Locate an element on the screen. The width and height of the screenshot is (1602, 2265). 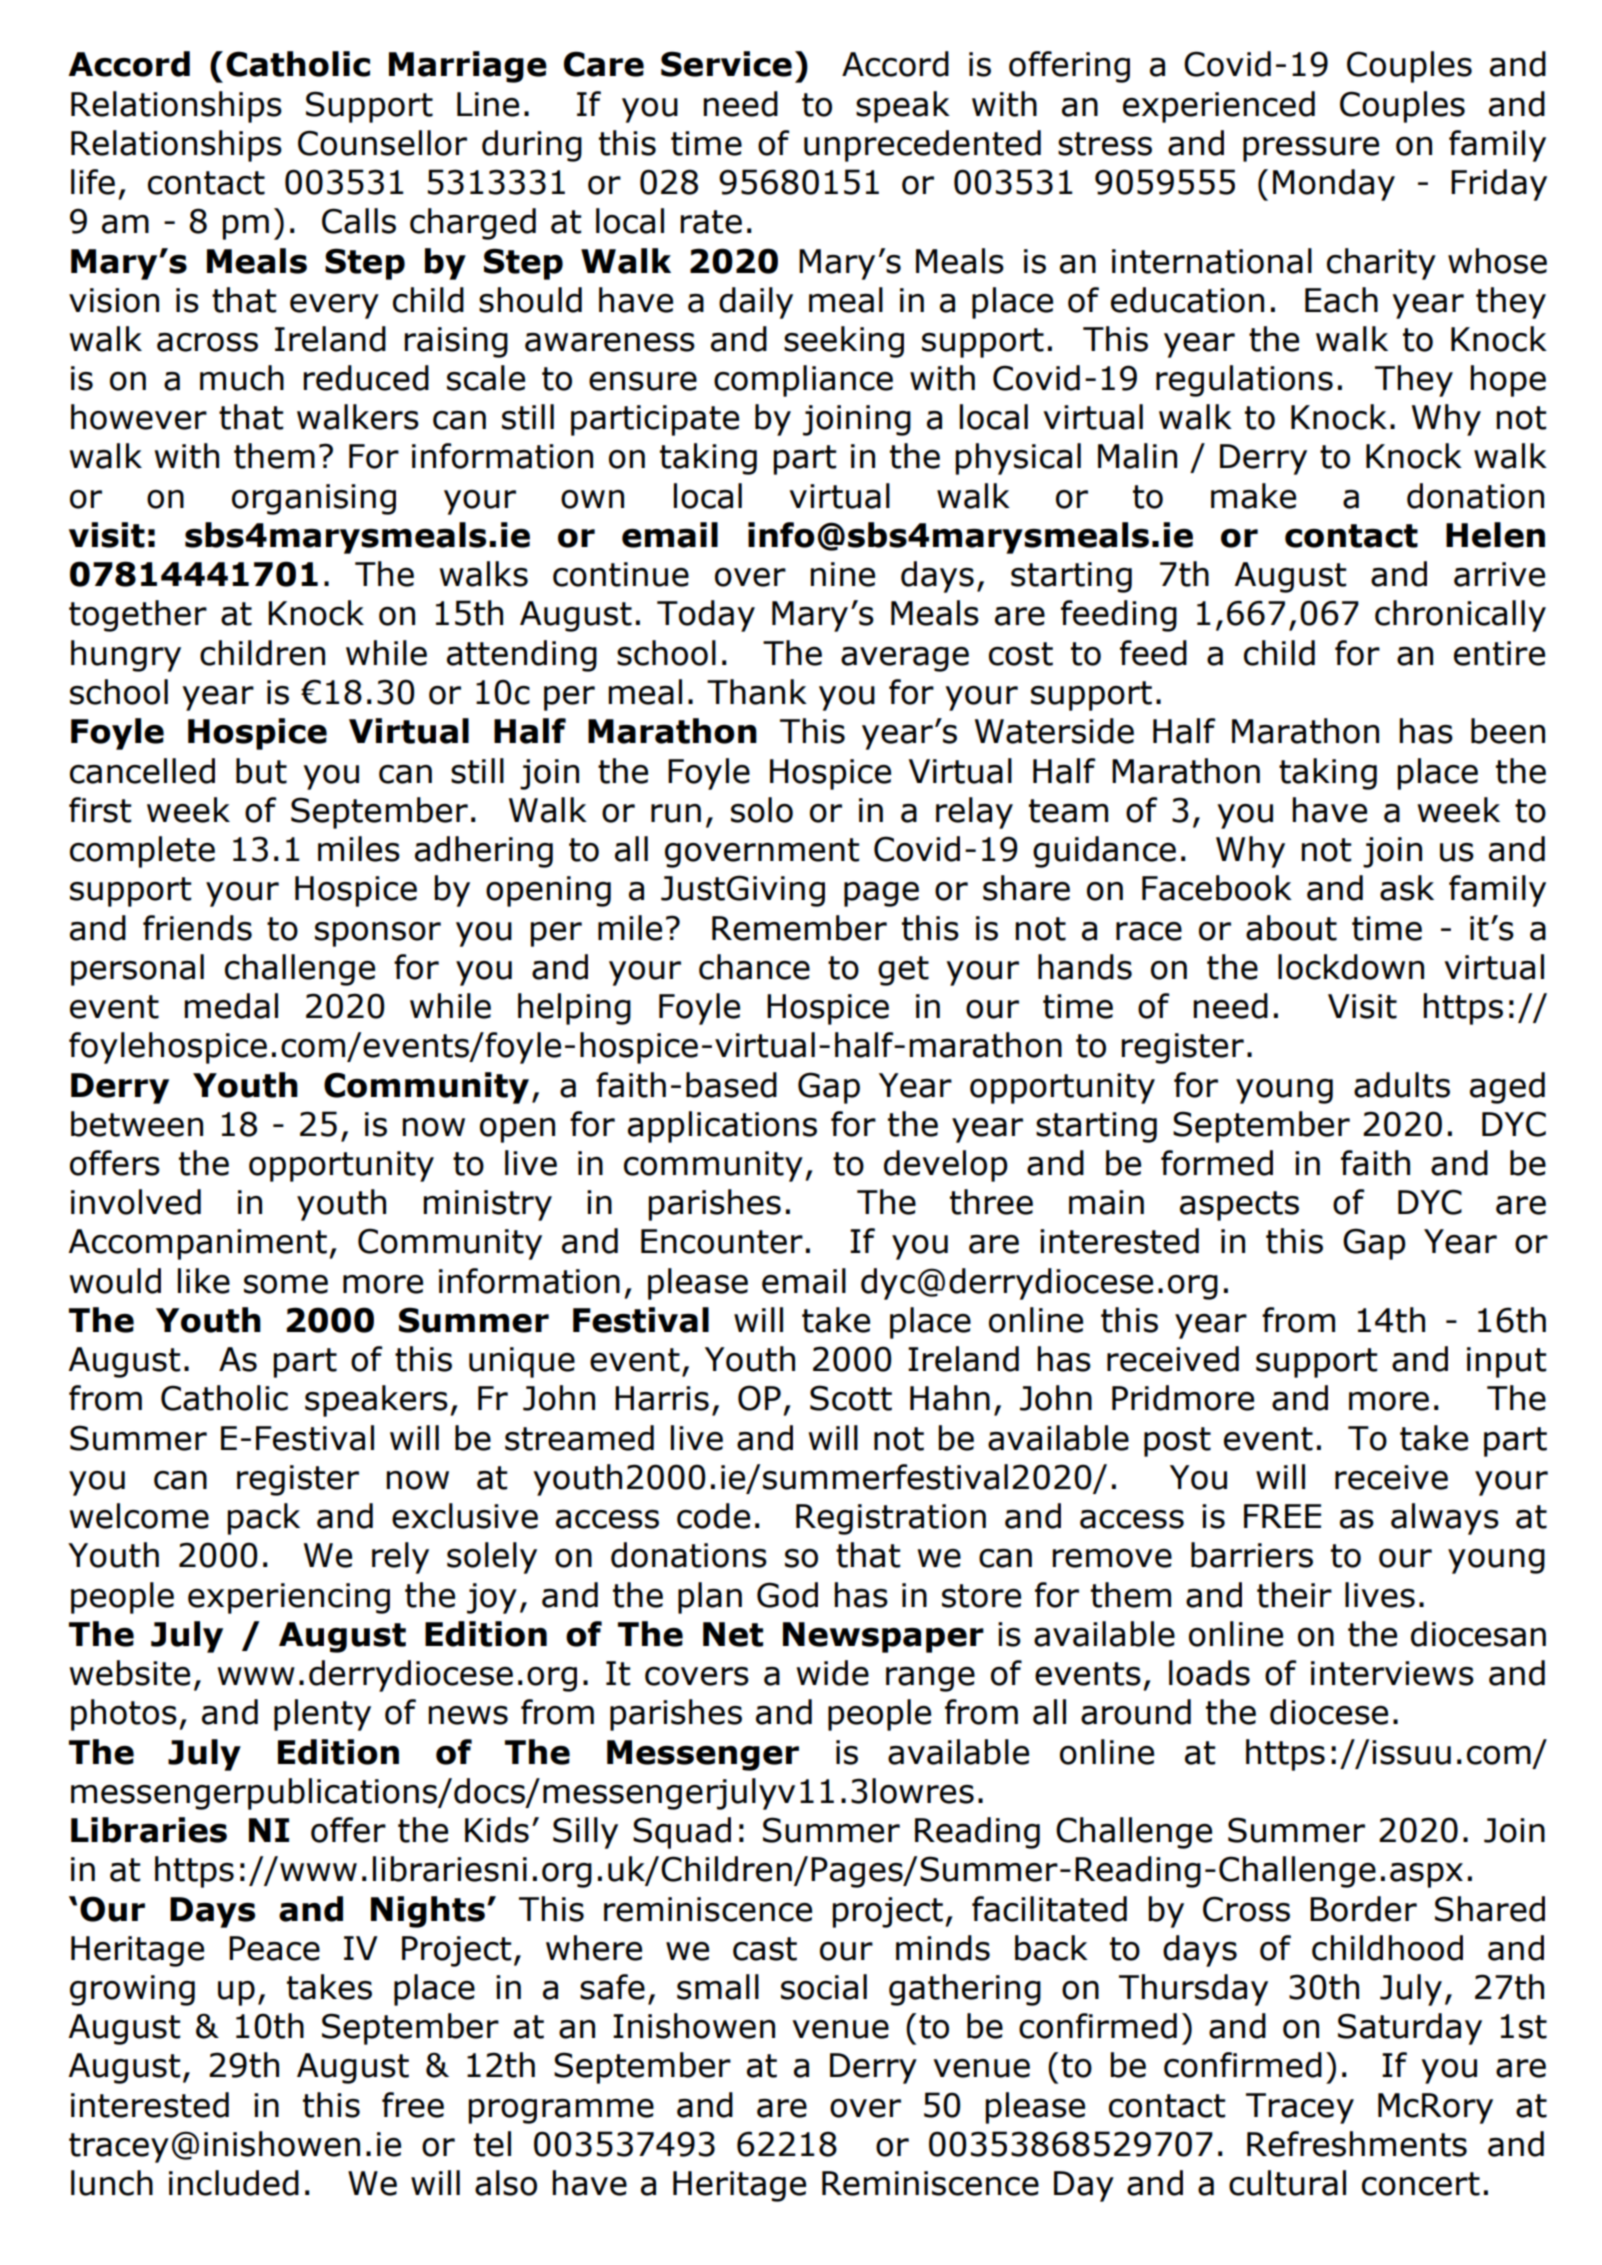
pressure is located at coordinates (1311, 149).
